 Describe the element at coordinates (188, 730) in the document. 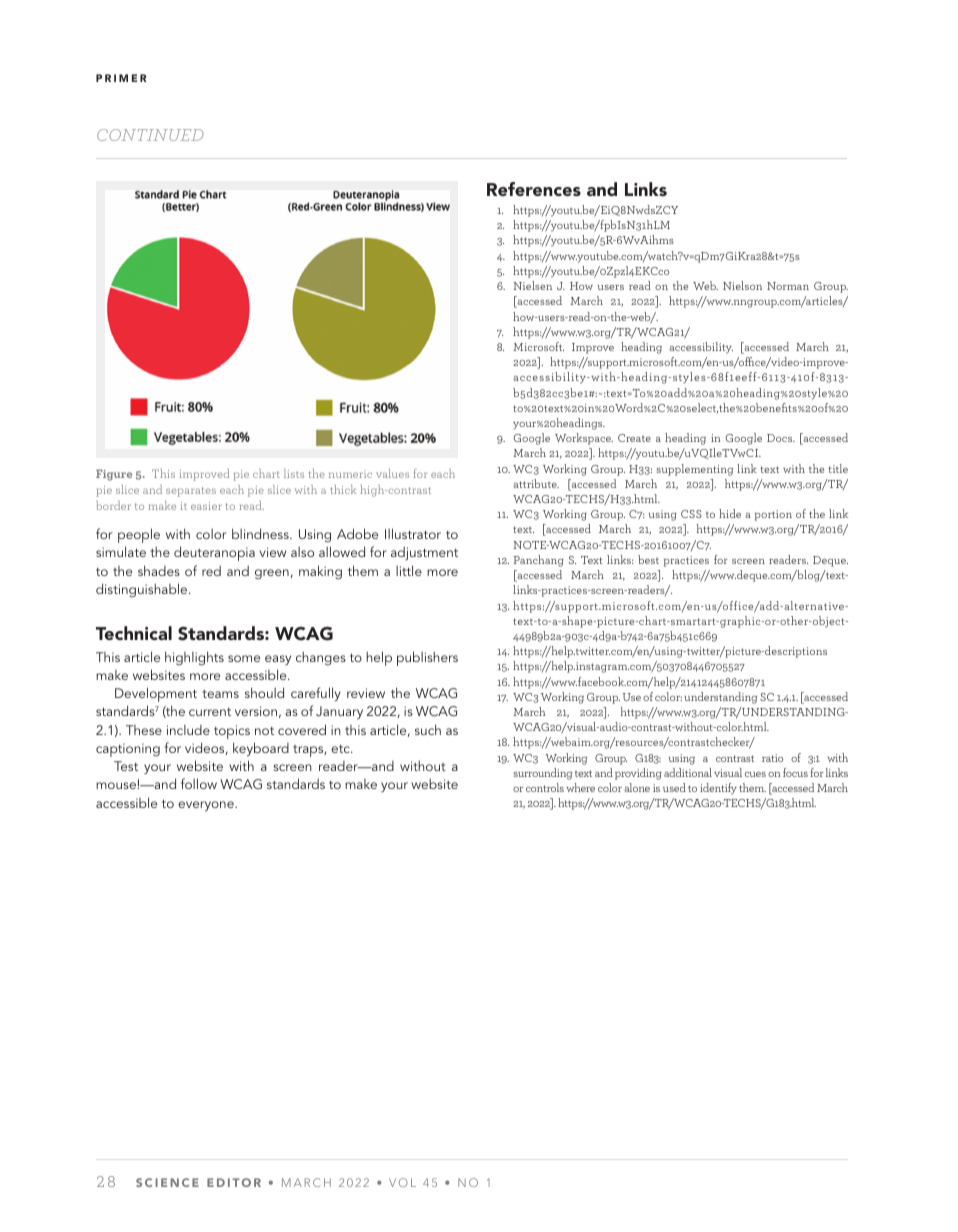

I see `include` at that location.
